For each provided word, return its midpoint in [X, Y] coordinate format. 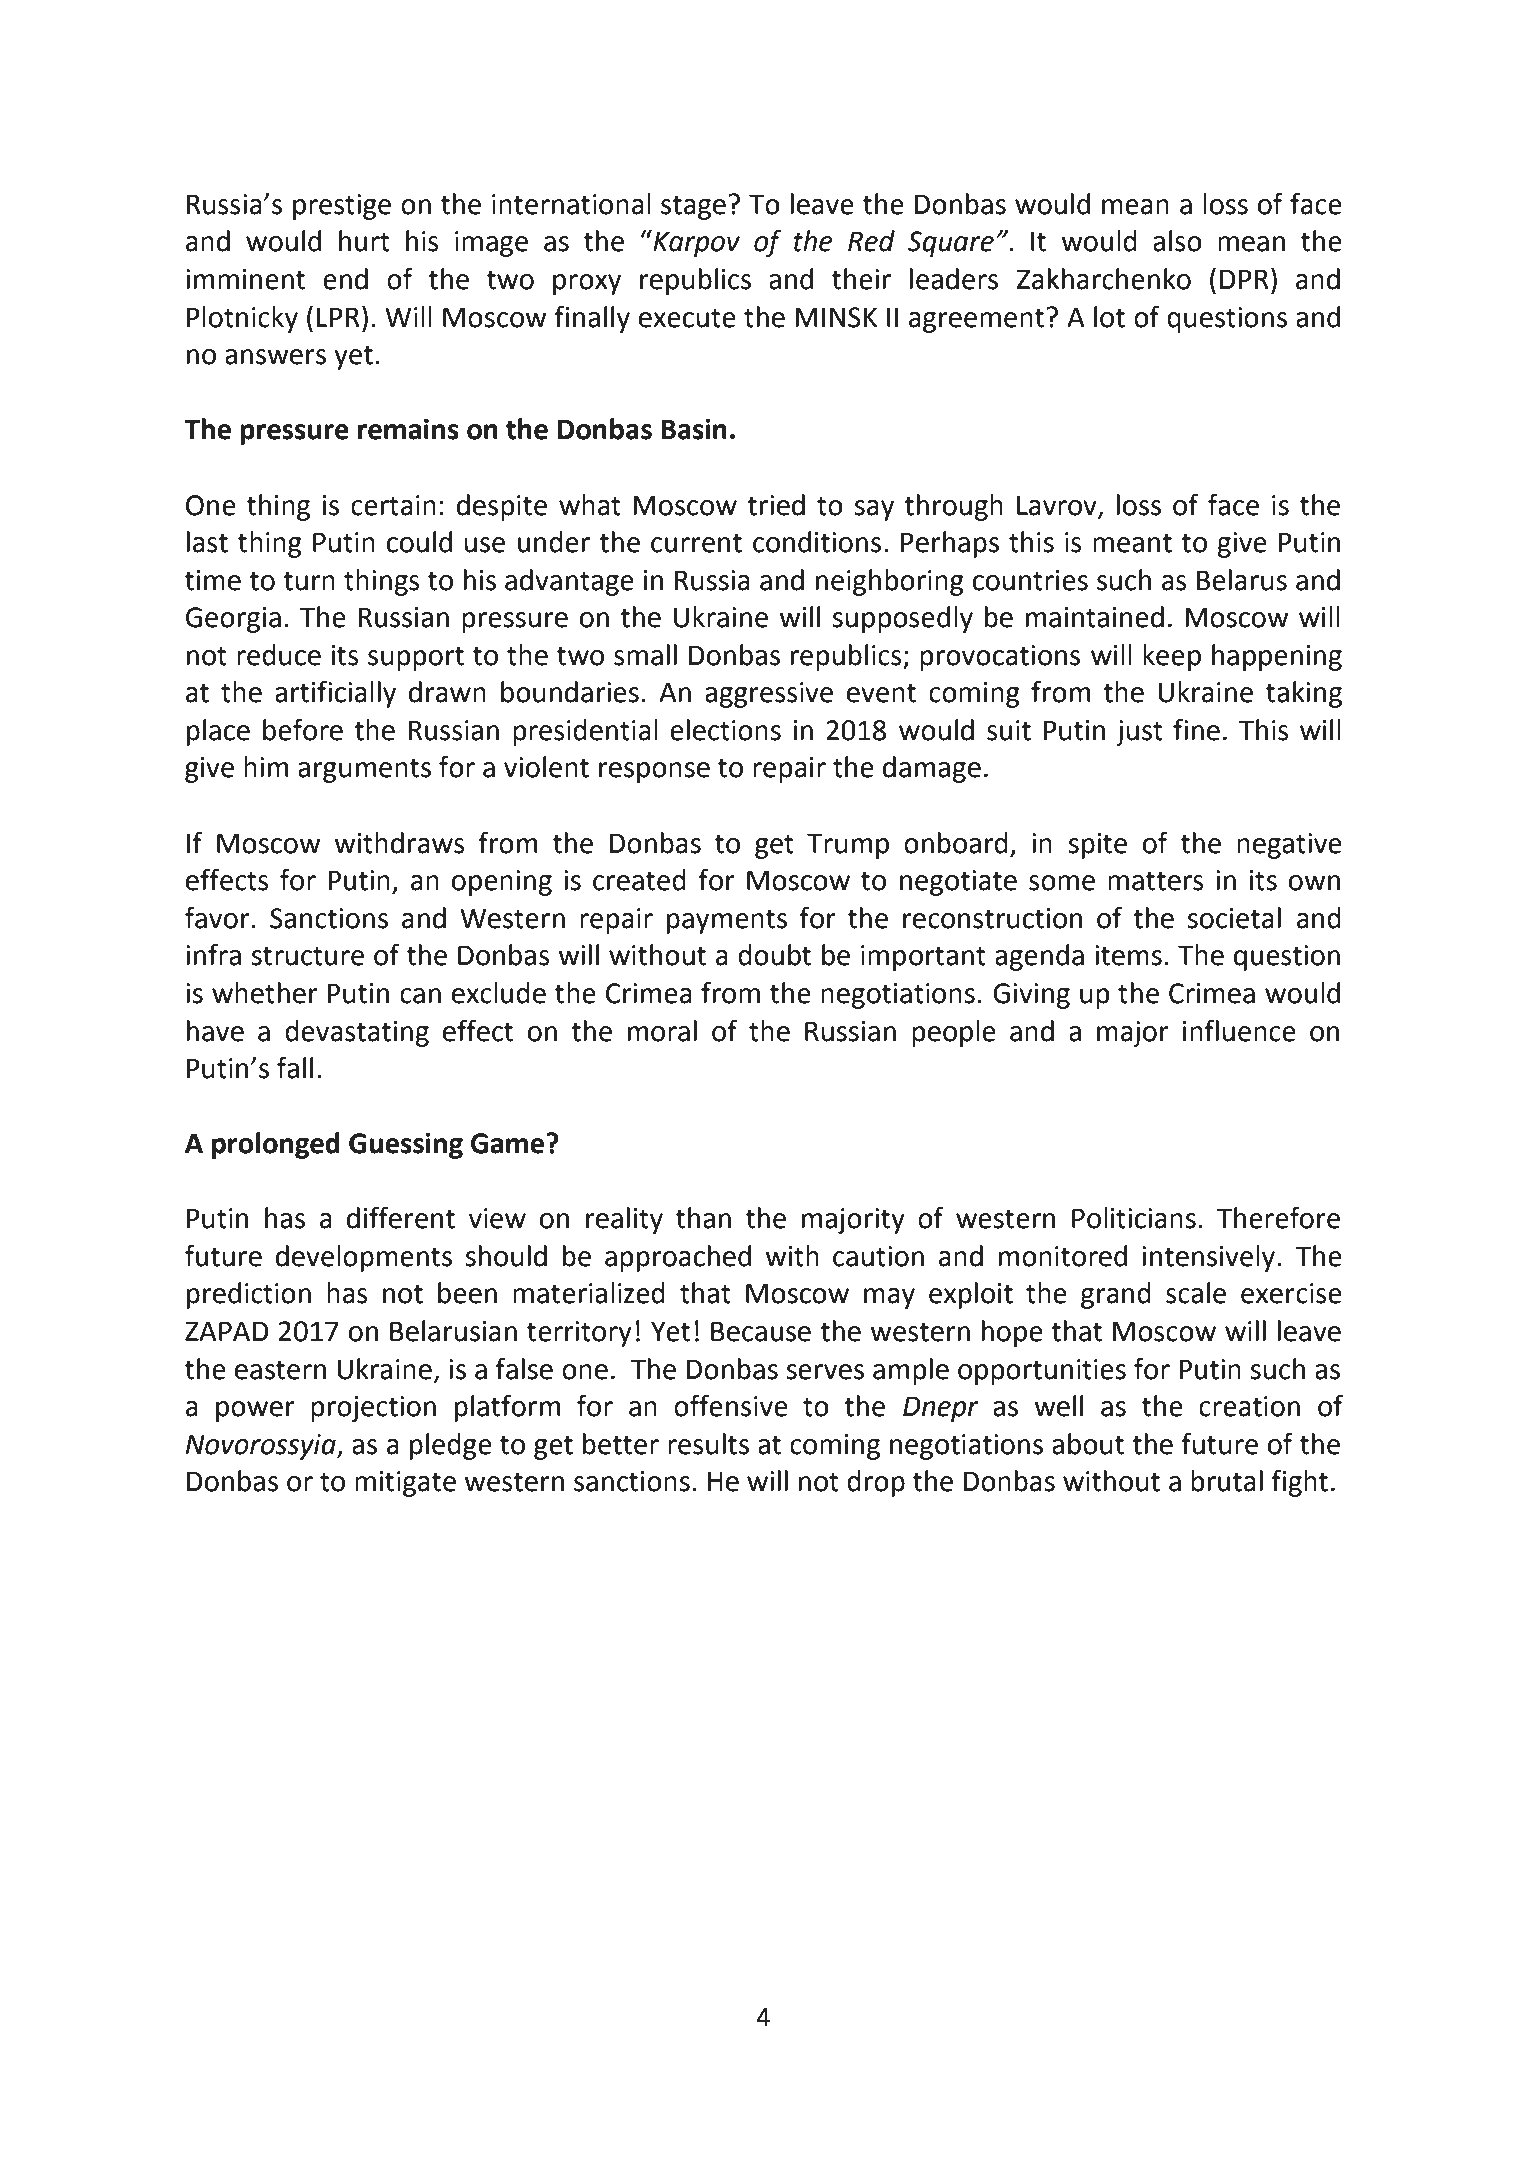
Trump [848, 846]
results [708, 1444]
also [1177, 241]
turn [309, 581]
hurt [364, 241]
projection [373, 1409]
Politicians [1134, 1218]
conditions [817, 542]
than [703, 1218]
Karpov [695, 243]
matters [1156, 881]
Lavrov [1058, 506]
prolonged [276, 1145]
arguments [364, 770]
